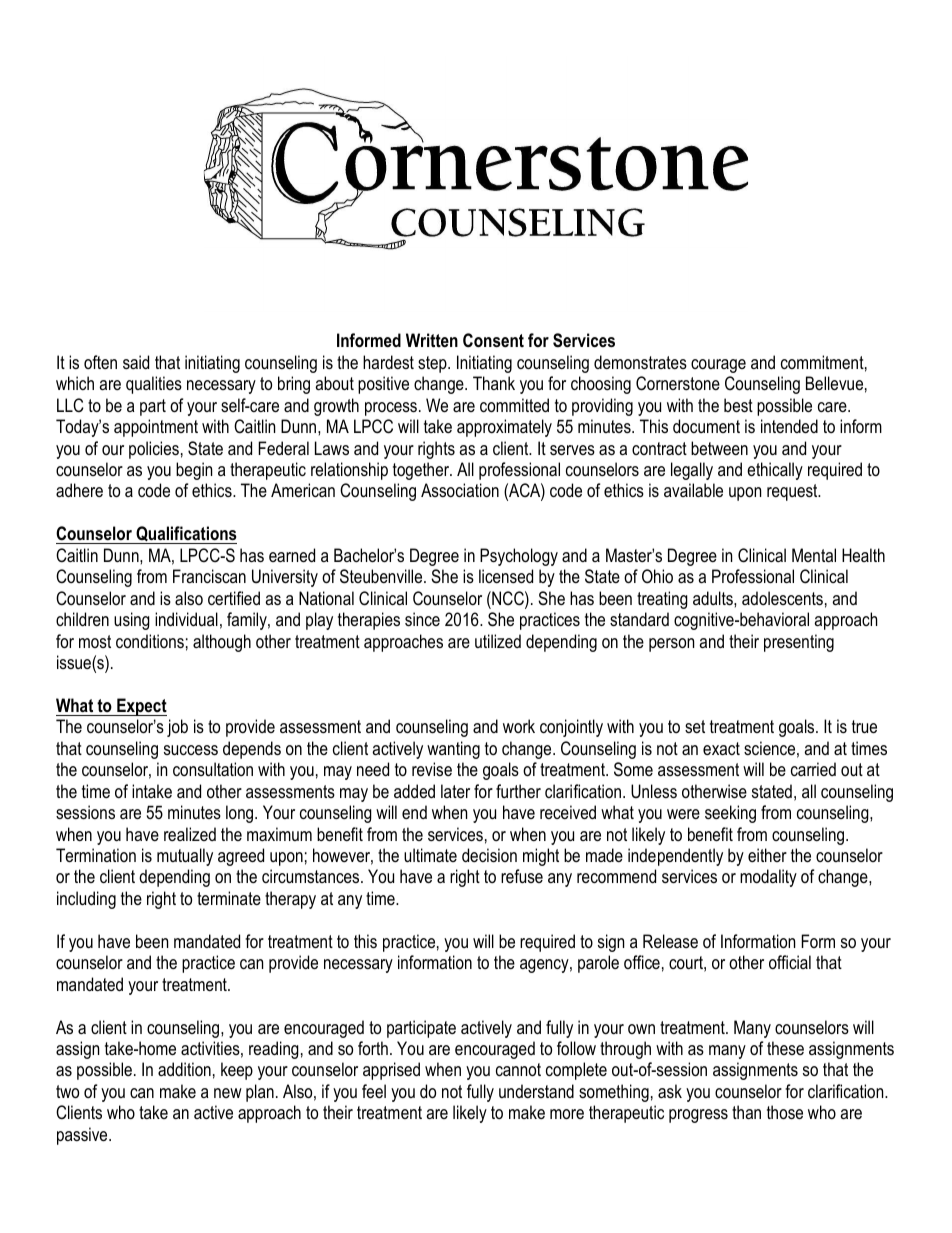  I want to click on best, so click(738, 405).
